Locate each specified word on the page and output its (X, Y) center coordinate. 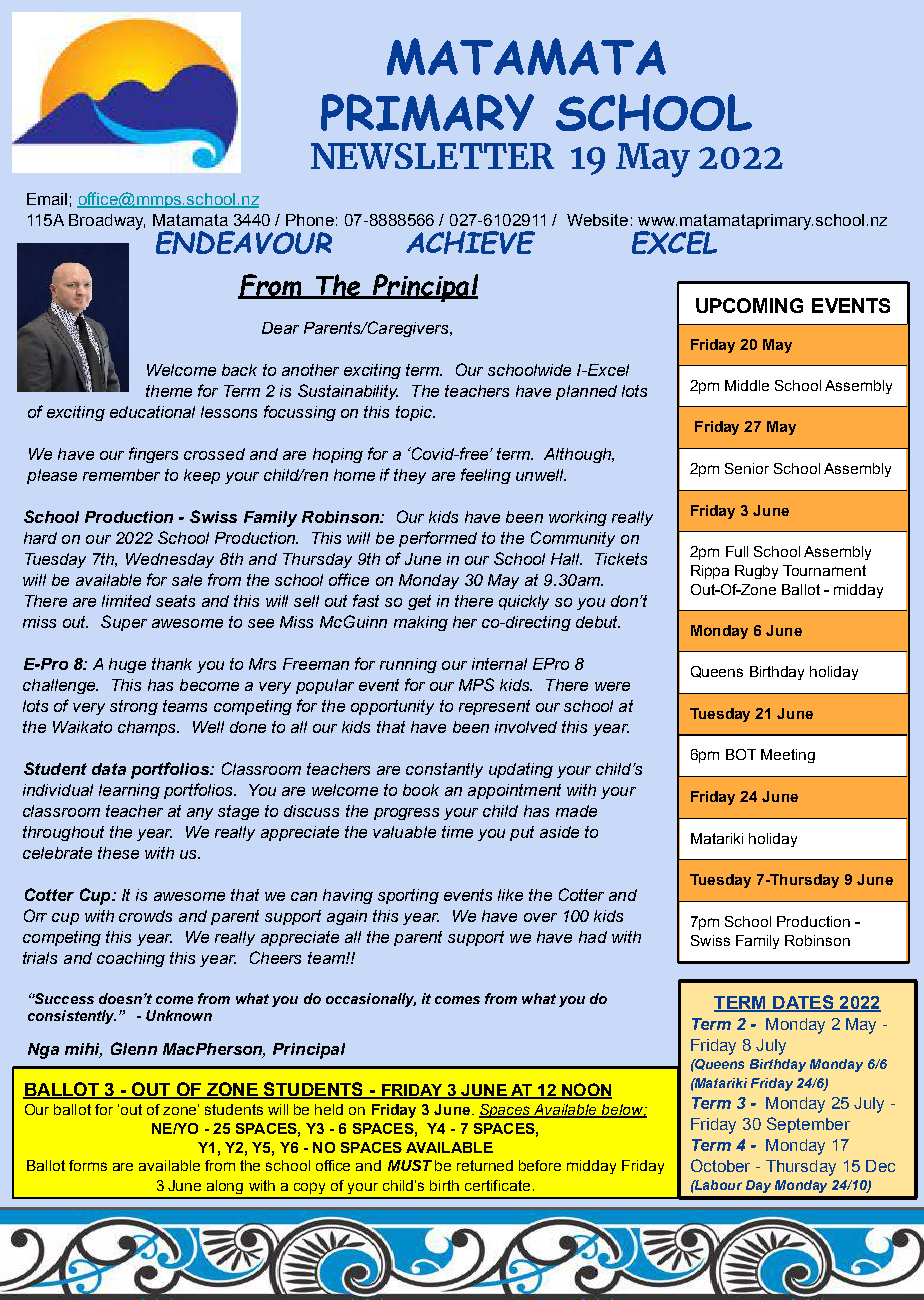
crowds (145, 916)
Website (597, 220)
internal (499, 664)
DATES (803, 1003)
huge (127, 665)
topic (415, 413)
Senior (747, 468)
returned (485, 1165)
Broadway (107, 222)
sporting (408, 896)
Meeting (788, 756)
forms (88, 1165)
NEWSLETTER (432, 156)
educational (152, 412)
